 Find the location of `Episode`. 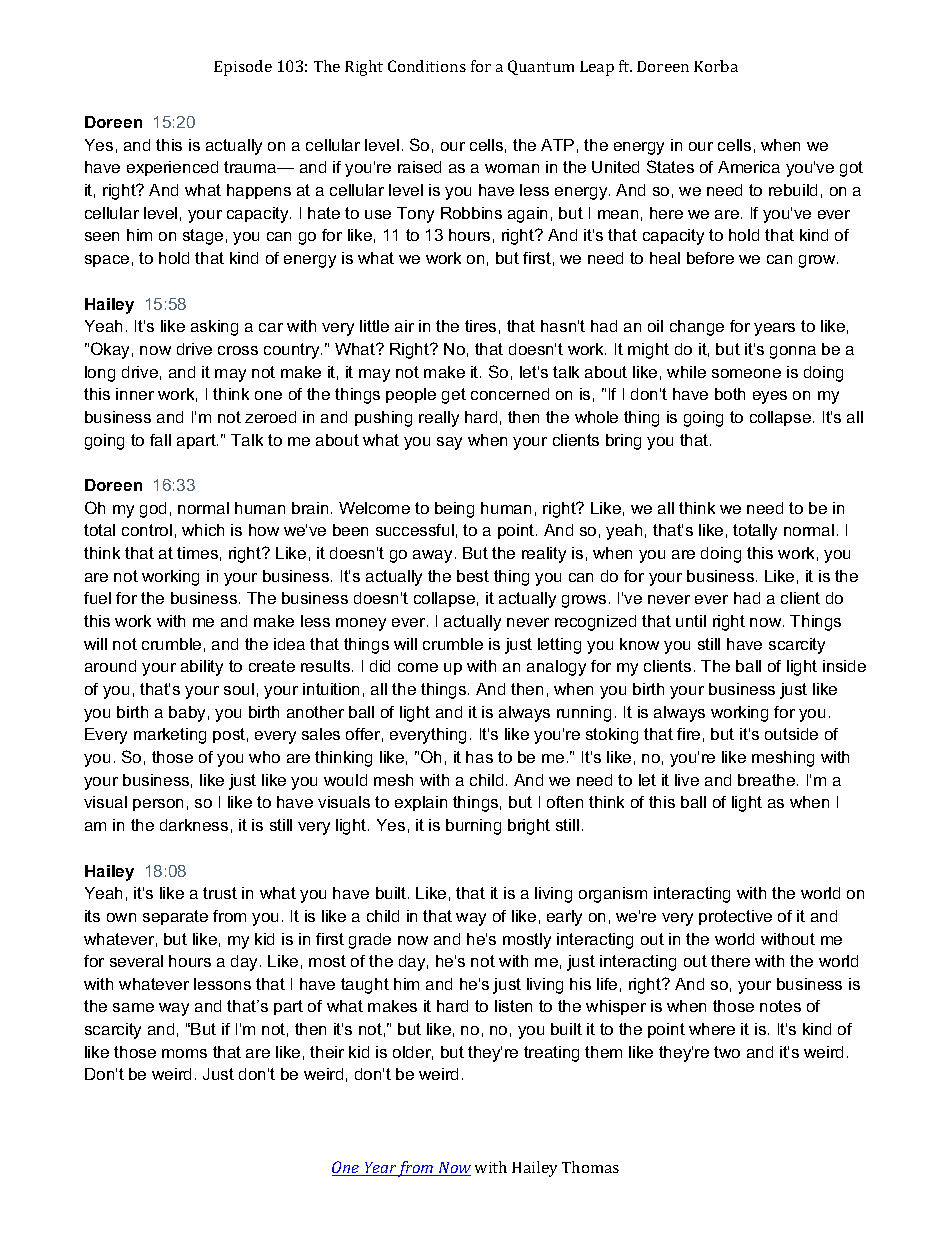

Episode is located at coordinates (243, 68).
